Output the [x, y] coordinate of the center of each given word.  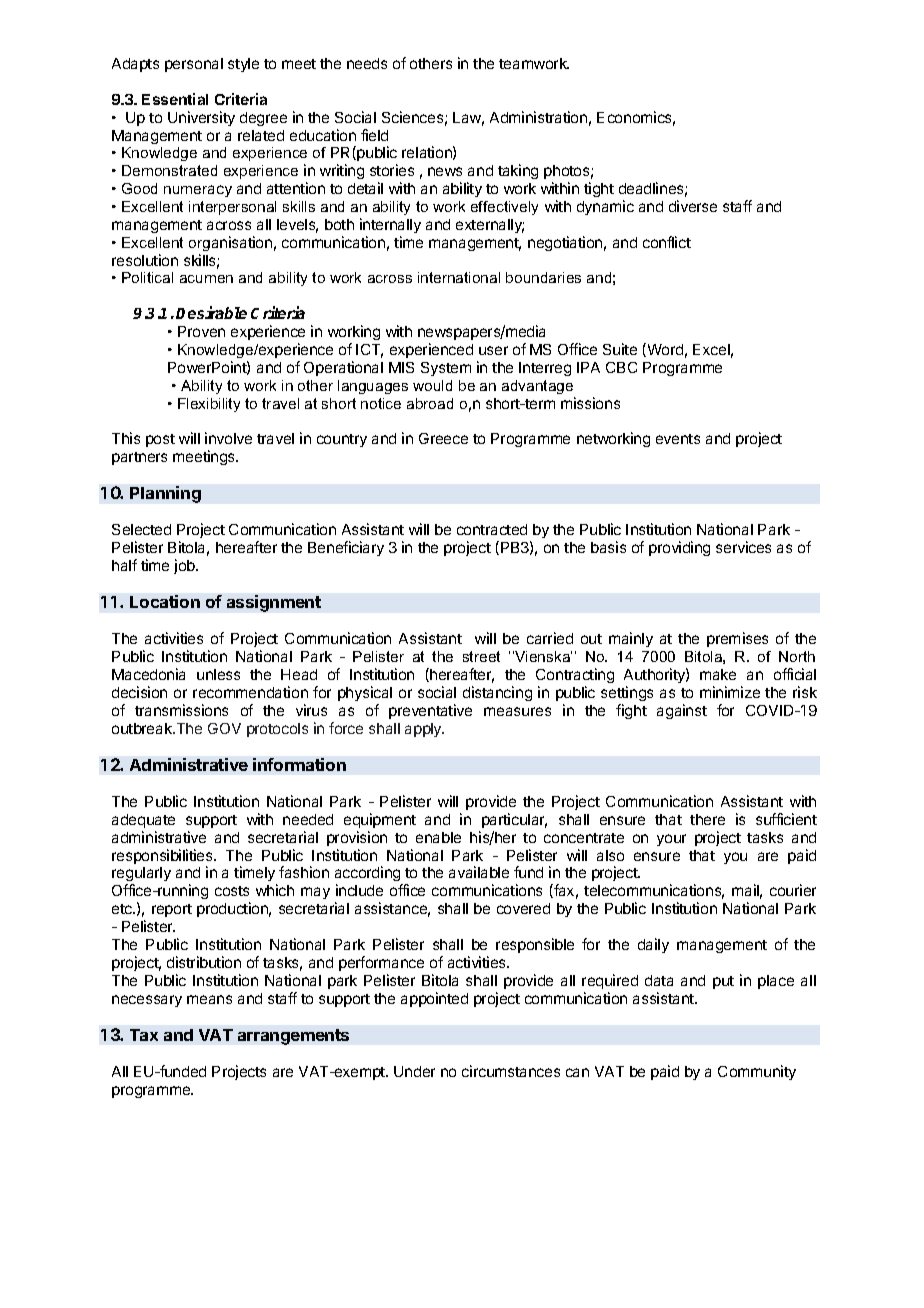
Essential [175, 99]
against [682, 711]
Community [757, 1072]
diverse [693, 206]
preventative [430, 711]
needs [367, 63]
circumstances [511, 1071]
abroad [430, 403]
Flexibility [209, 405]
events [678, 439]
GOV [224, 728]
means [209, 999]
